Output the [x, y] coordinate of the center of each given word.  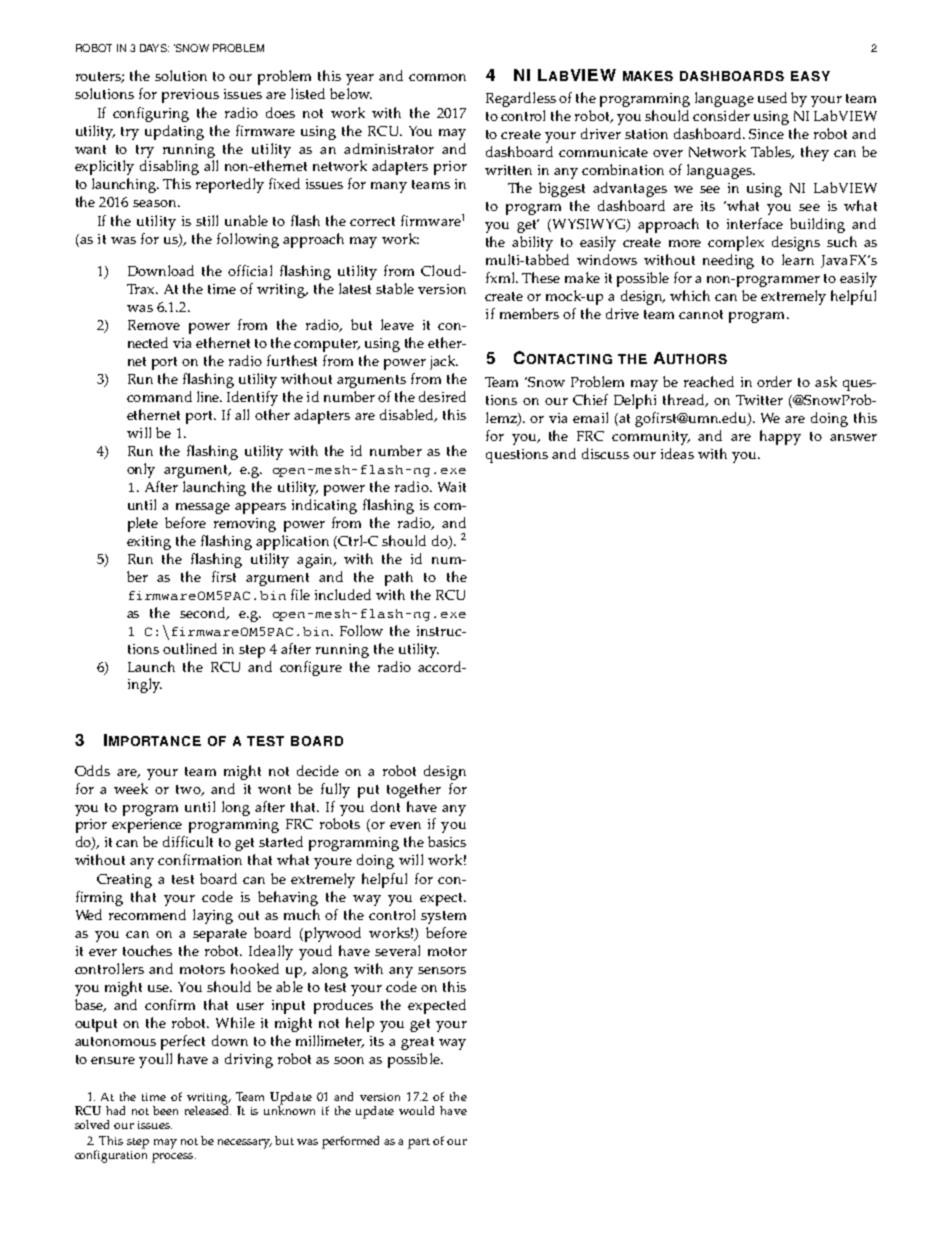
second [204, 613]
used [772, 97]
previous [190, 96]
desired [442, 396]
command [159, 396]
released [208, 1109]
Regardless [521, 99]
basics [447, 841]
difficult [188, 841]
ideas [677, 453]
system [443, 917]
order [774, 381]
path [399, 578]
